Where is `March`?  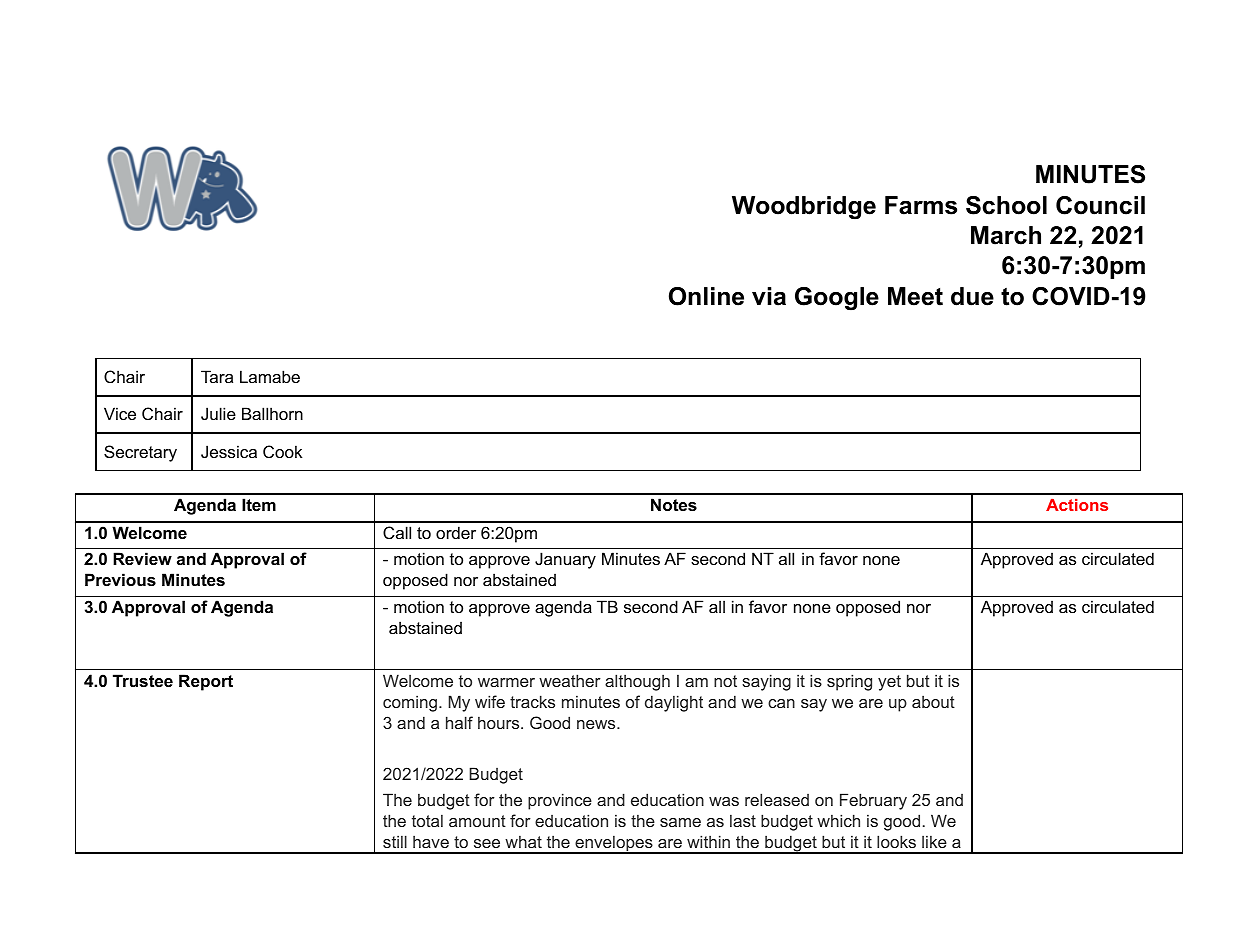
March is located at coordinates (1006, 235).
